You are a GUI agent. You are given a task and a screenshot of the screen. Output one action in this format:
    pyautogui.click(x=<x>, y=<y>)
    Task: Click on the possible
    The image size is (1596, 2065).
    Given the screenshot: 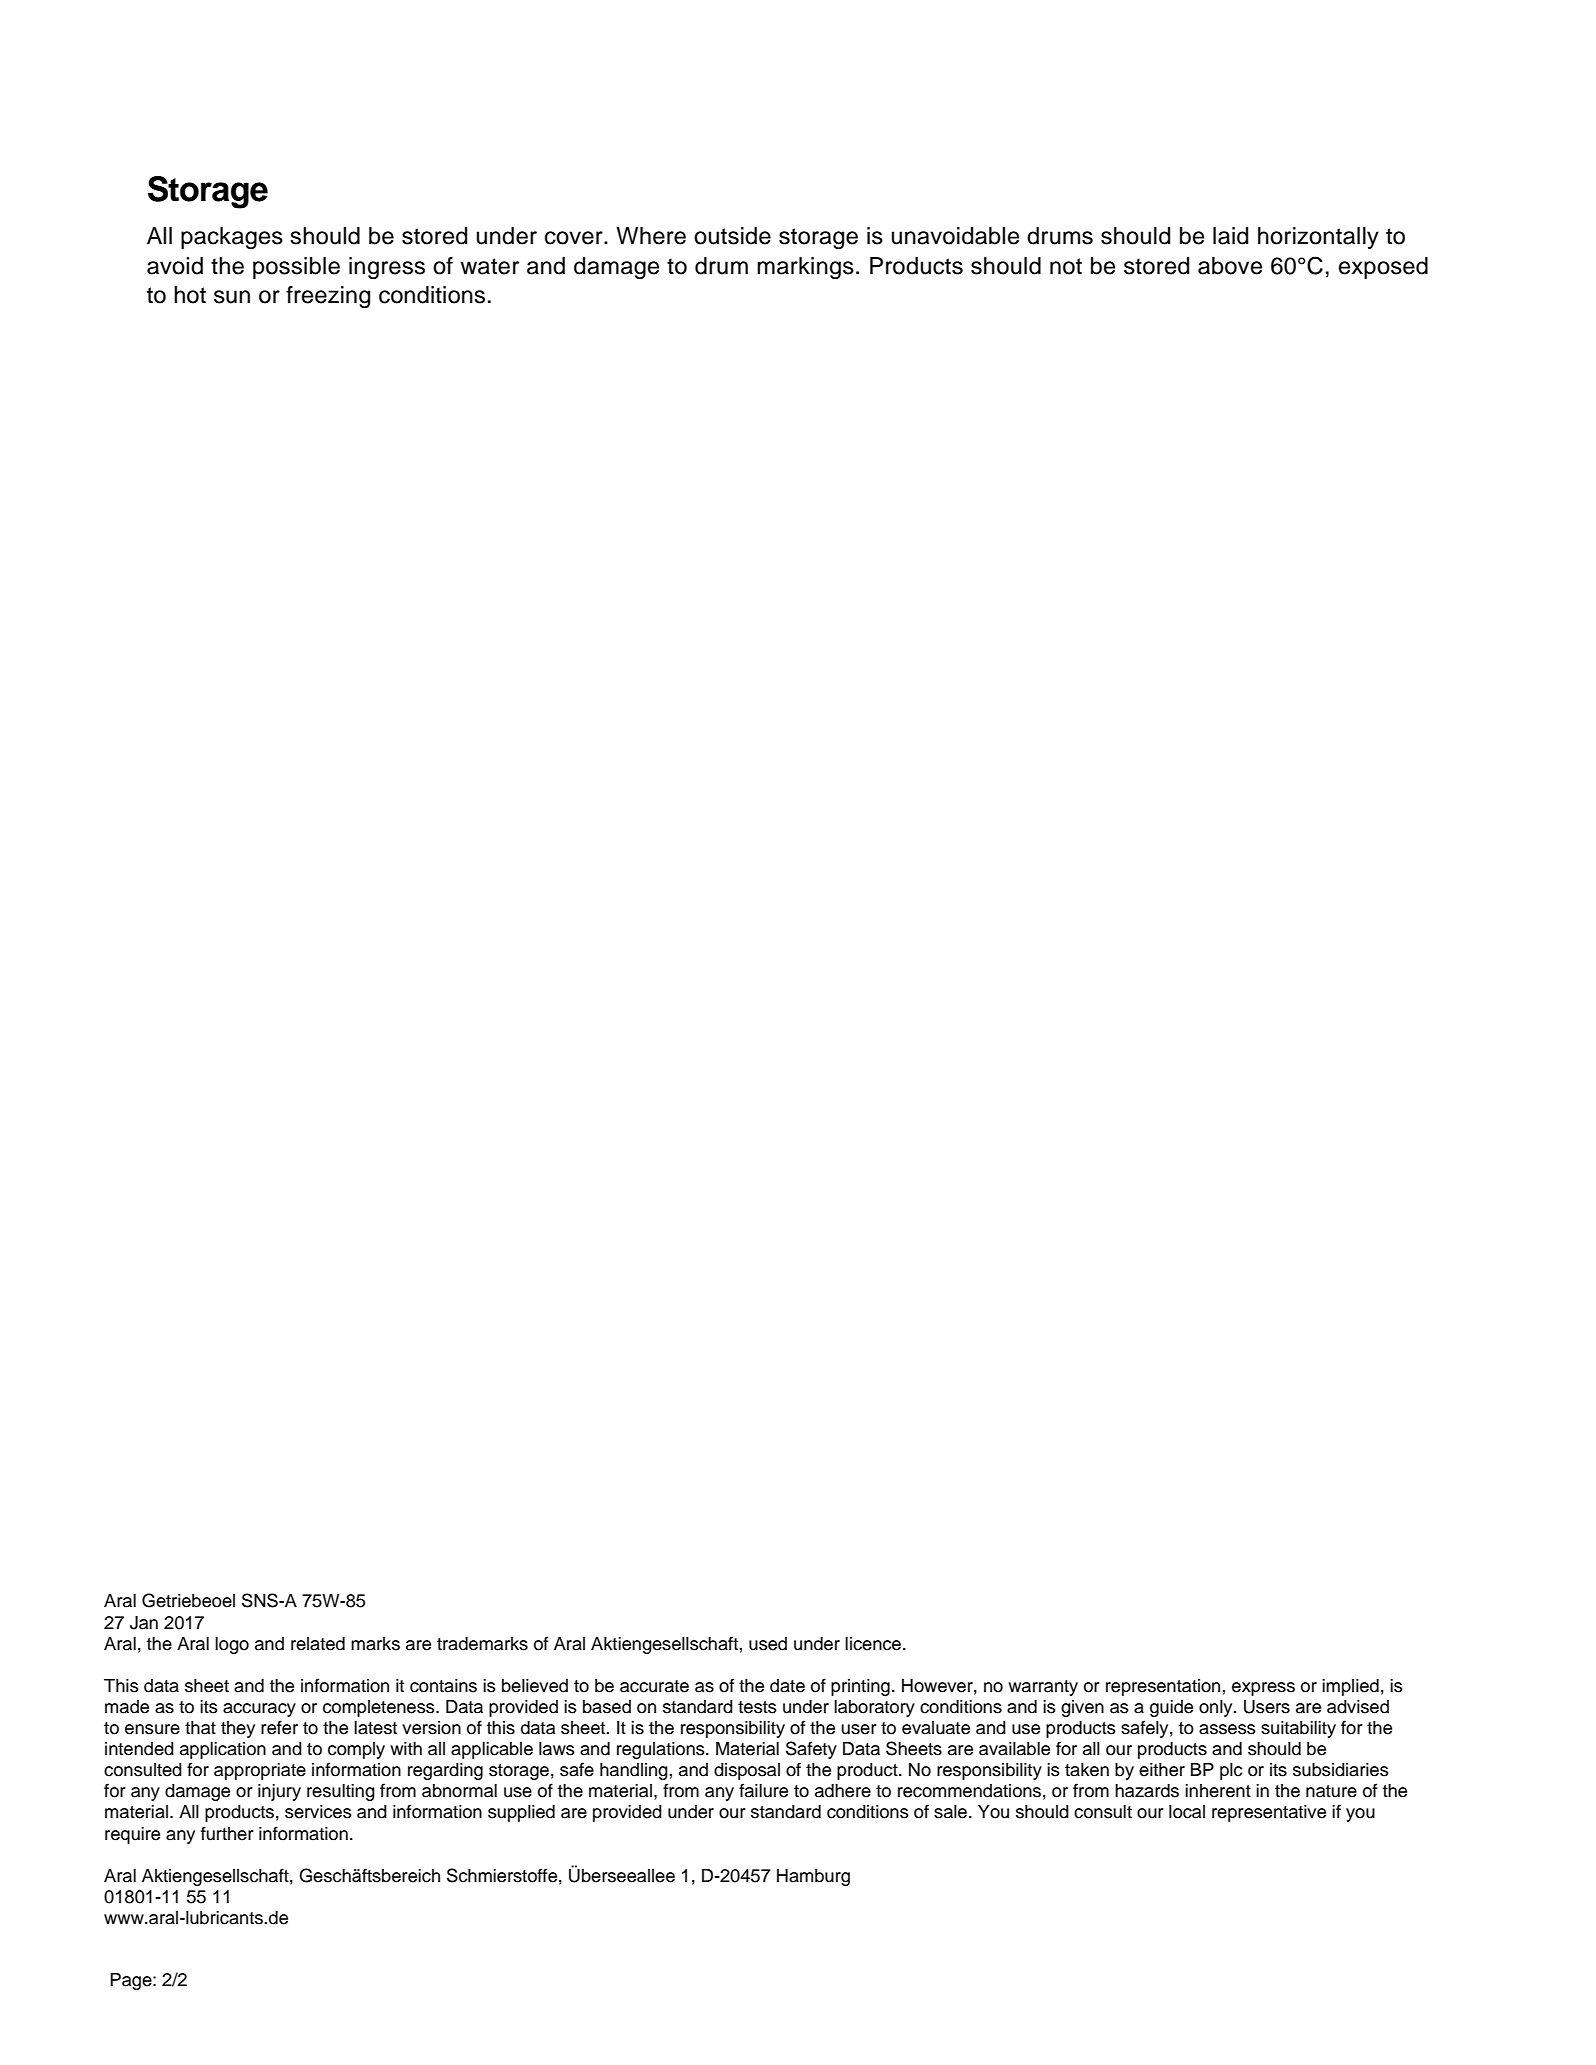 What is the action you would take?
    pyautogui.click(x=296, y=268)
